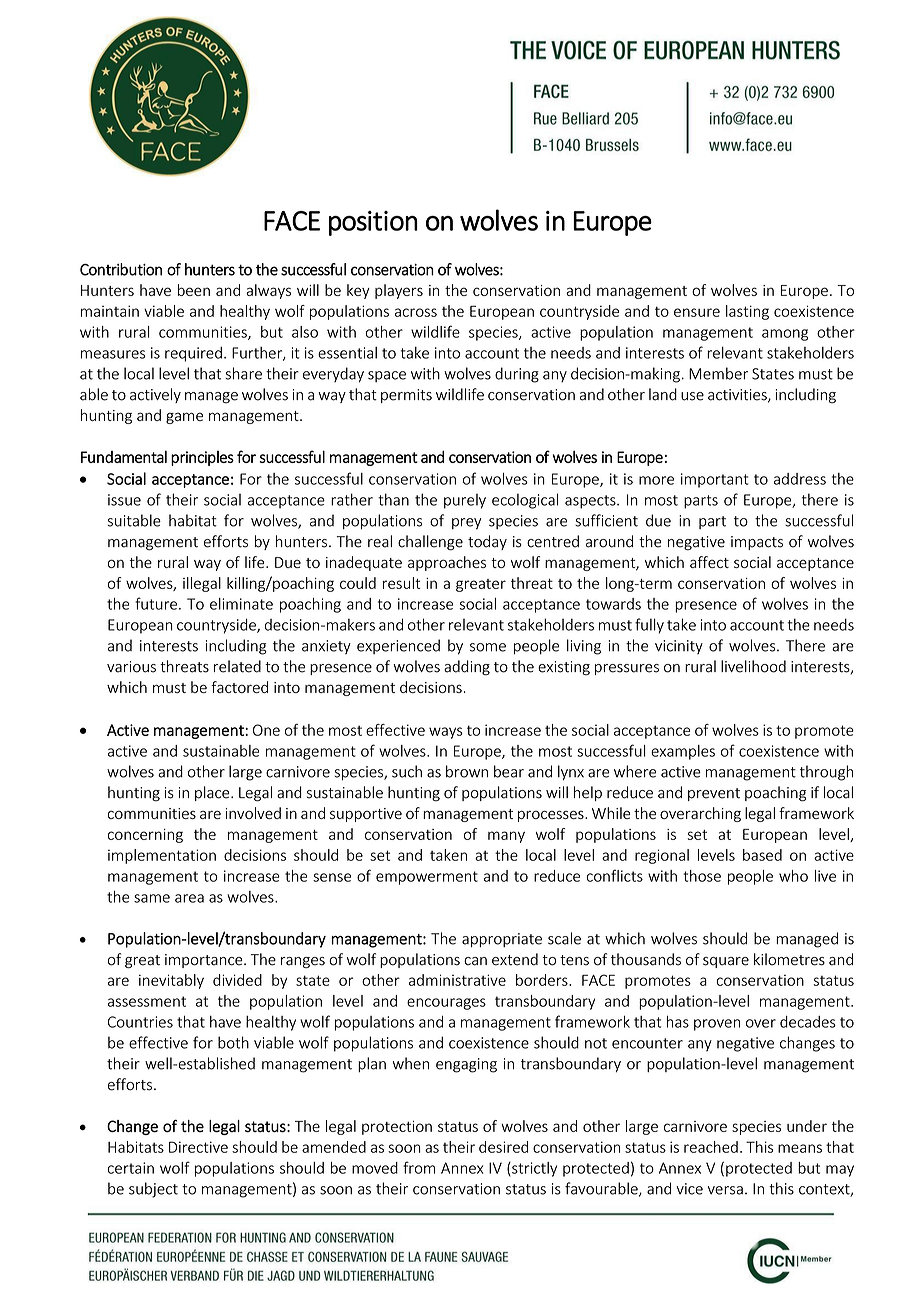 The width and height of the screenshot is (924, 1309). What do you see at coordinates (747, 312) in the screenshot?
I see `lasting` at bounding box center [747, 312].
